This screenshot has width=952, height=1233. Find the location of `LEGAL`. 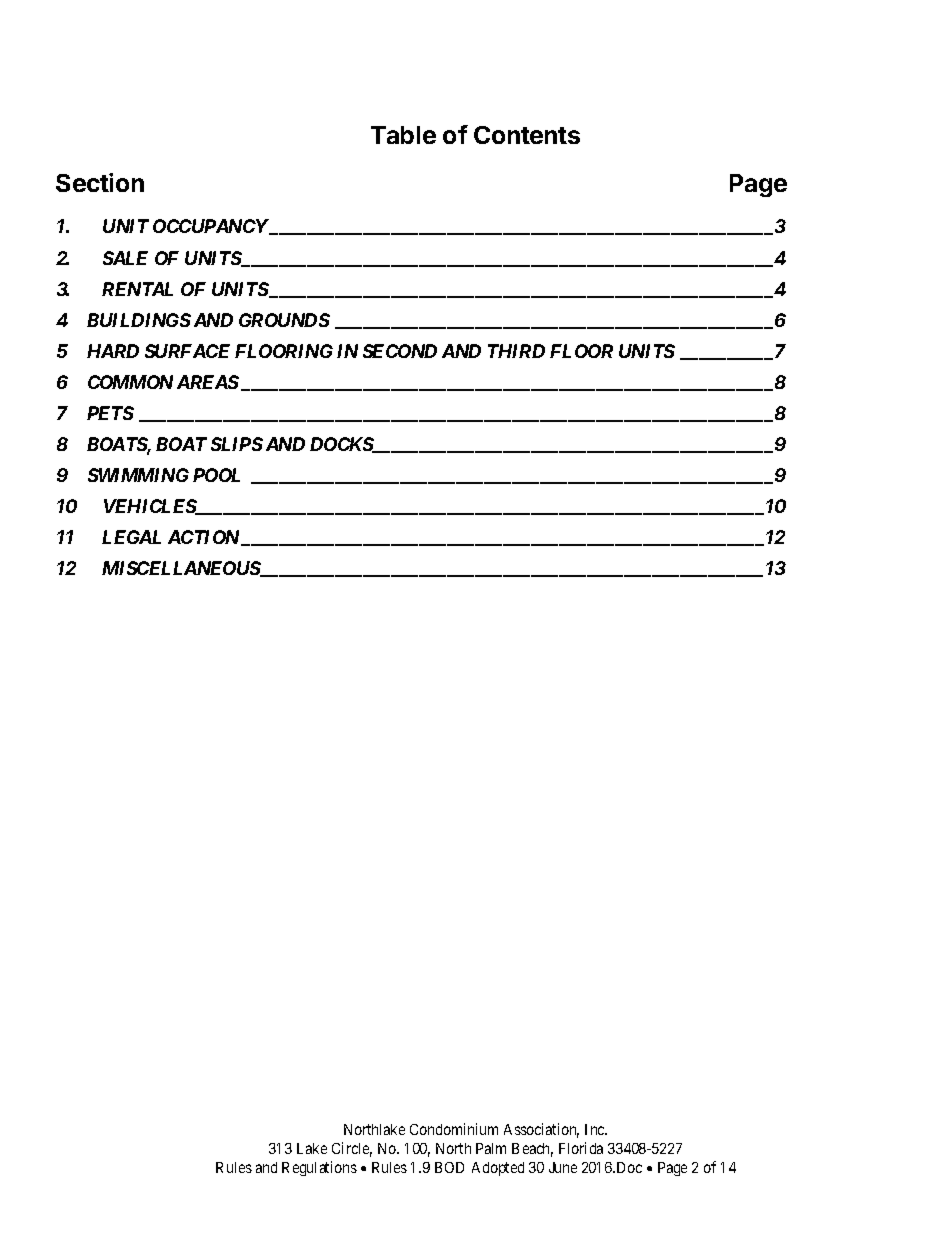

LEGAL is located at coordinates (131, 537).
